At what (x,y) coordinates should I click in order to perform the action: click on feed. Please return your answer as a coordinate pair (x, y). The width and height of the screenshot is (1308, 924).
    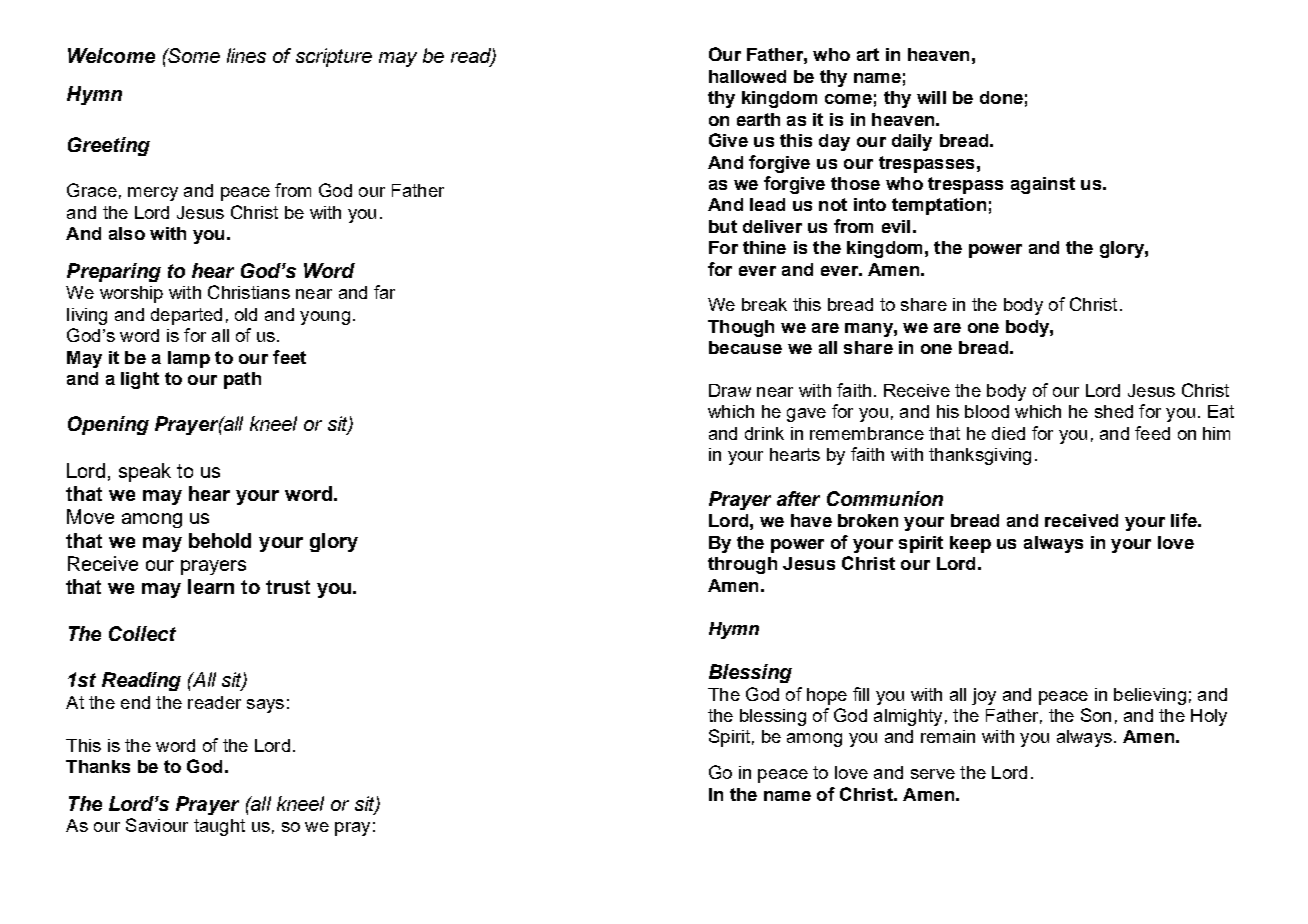
    Looking at the image, I should click on (1152, 433).
